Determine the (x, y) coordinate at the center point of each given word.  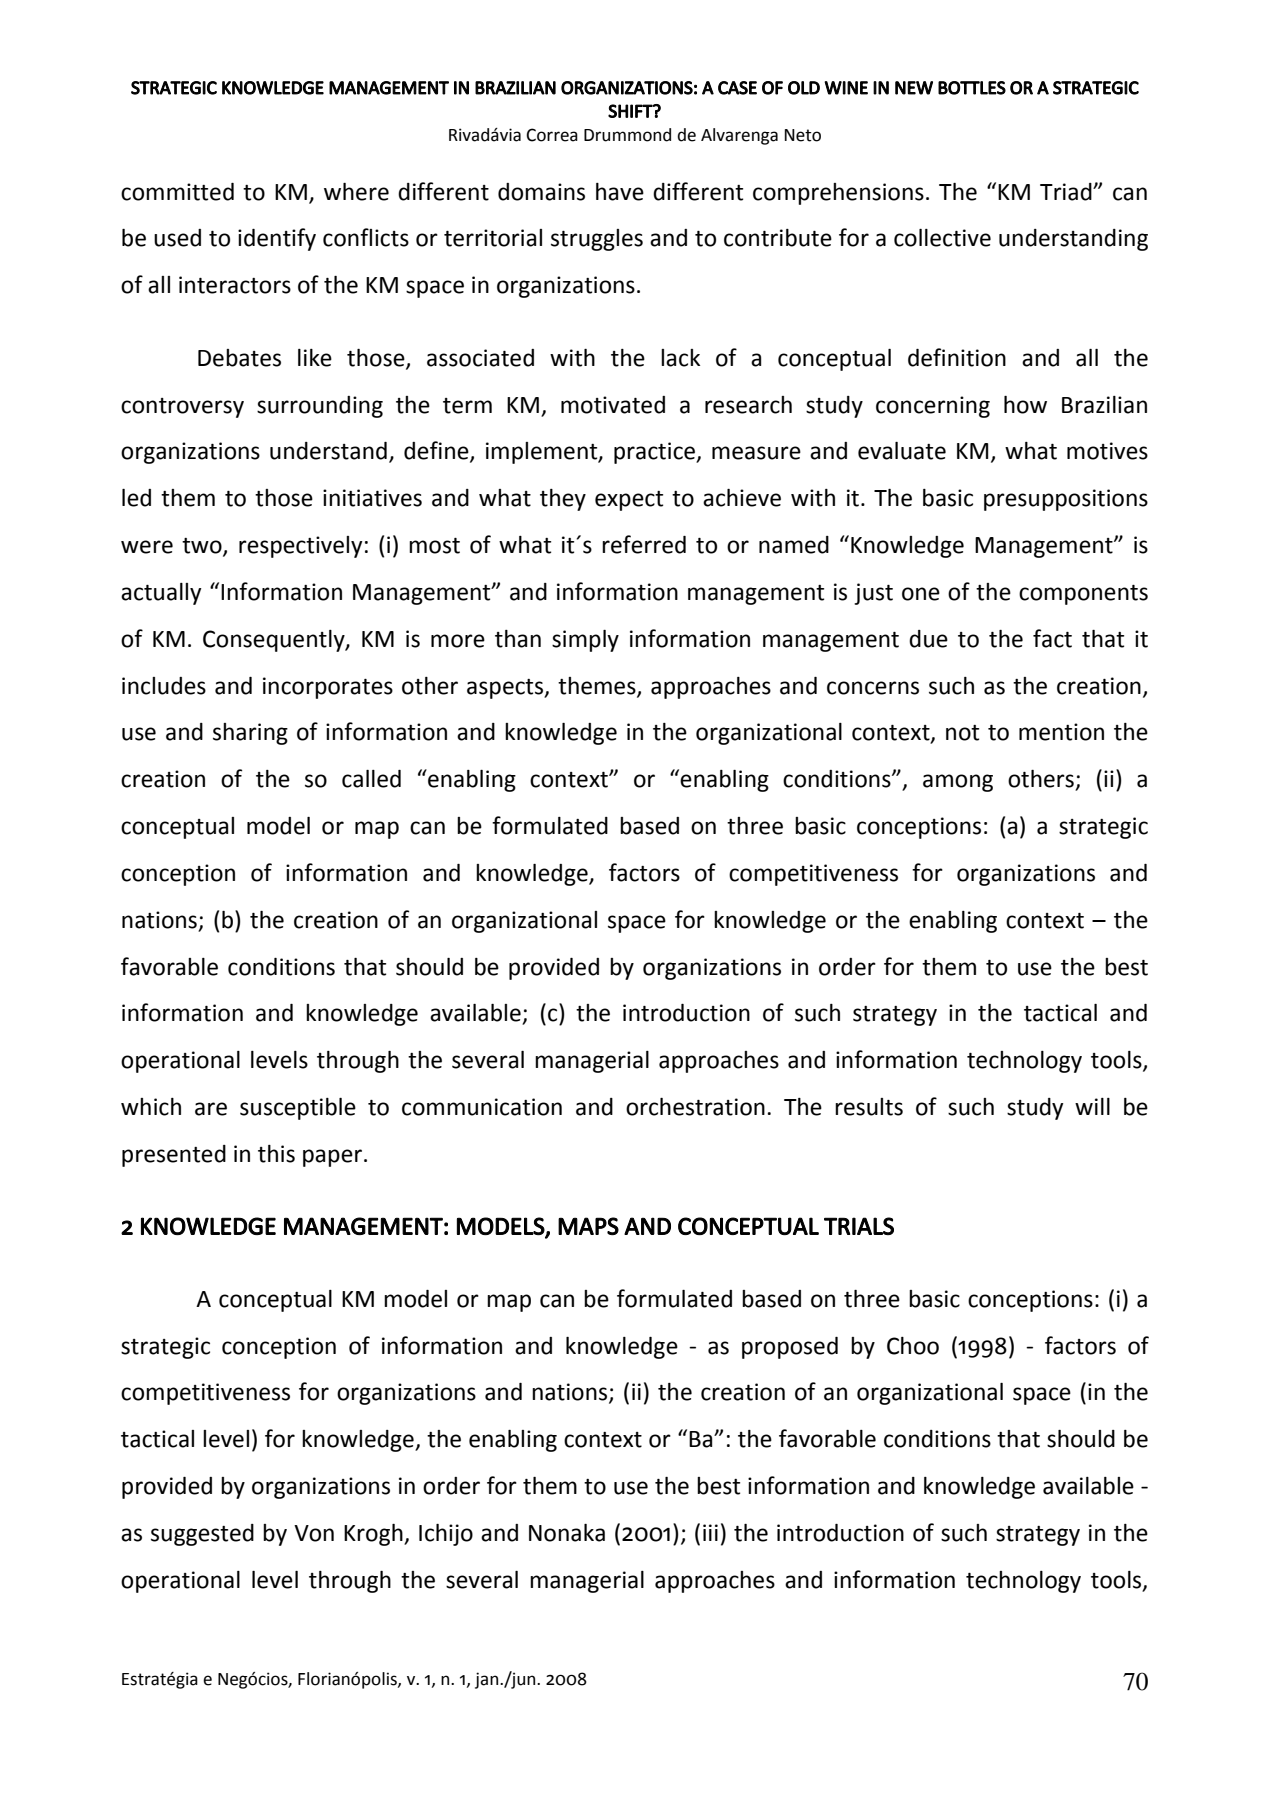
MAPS (588, 1226)
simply (585, 641)
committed (177, 192)
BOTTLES (972, 88)
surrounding (320, 407)
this (276, 1154)
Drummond (627, 135)
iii (710, 1532)
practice (655, 453)
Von (314, 1533)
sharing (250, 734)
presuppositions (1066, 500)
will (1092, 1106)
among (958, 783)
